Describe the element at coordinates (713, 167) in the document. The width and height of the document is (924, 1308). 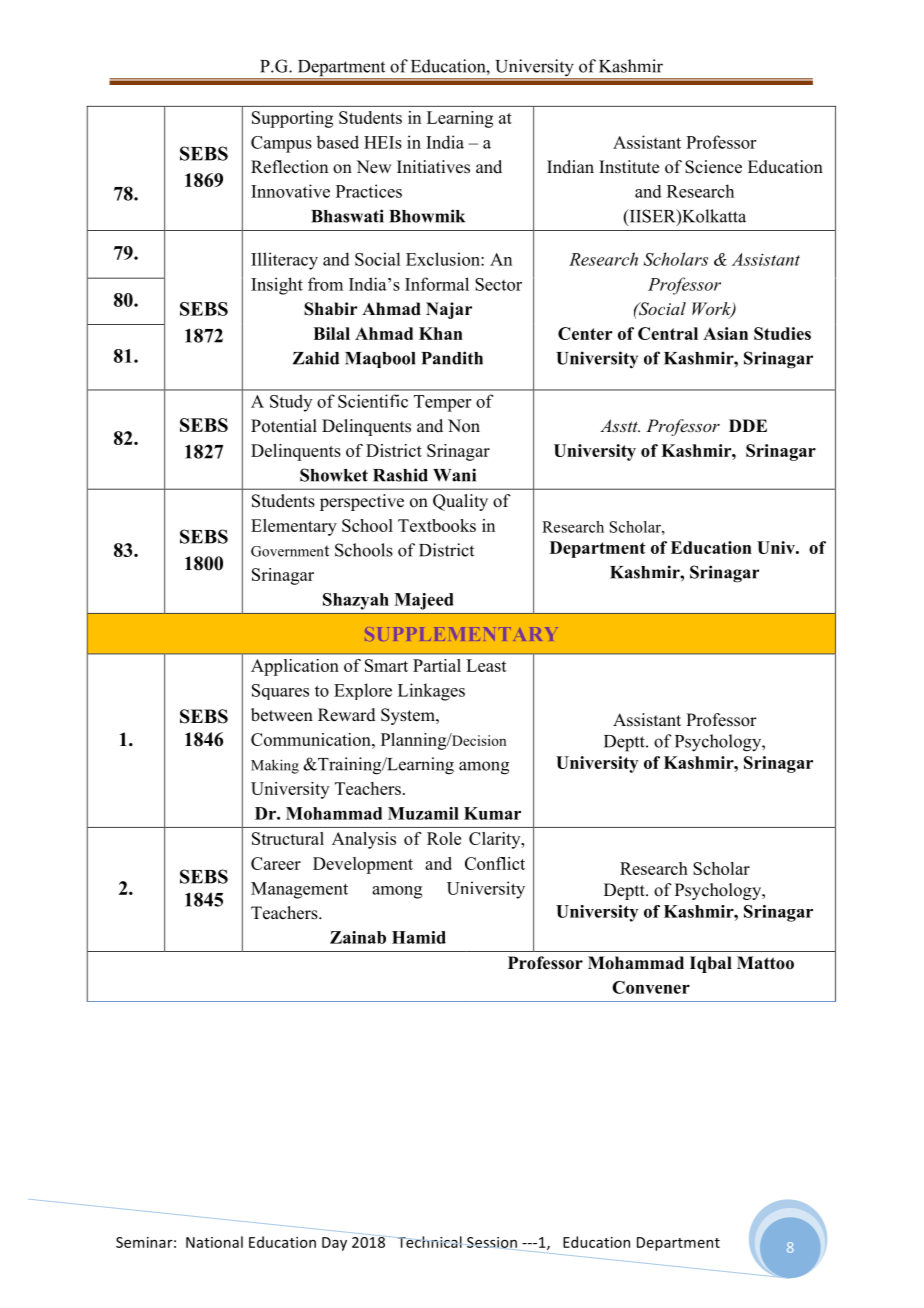
I see `Science` at that location.
